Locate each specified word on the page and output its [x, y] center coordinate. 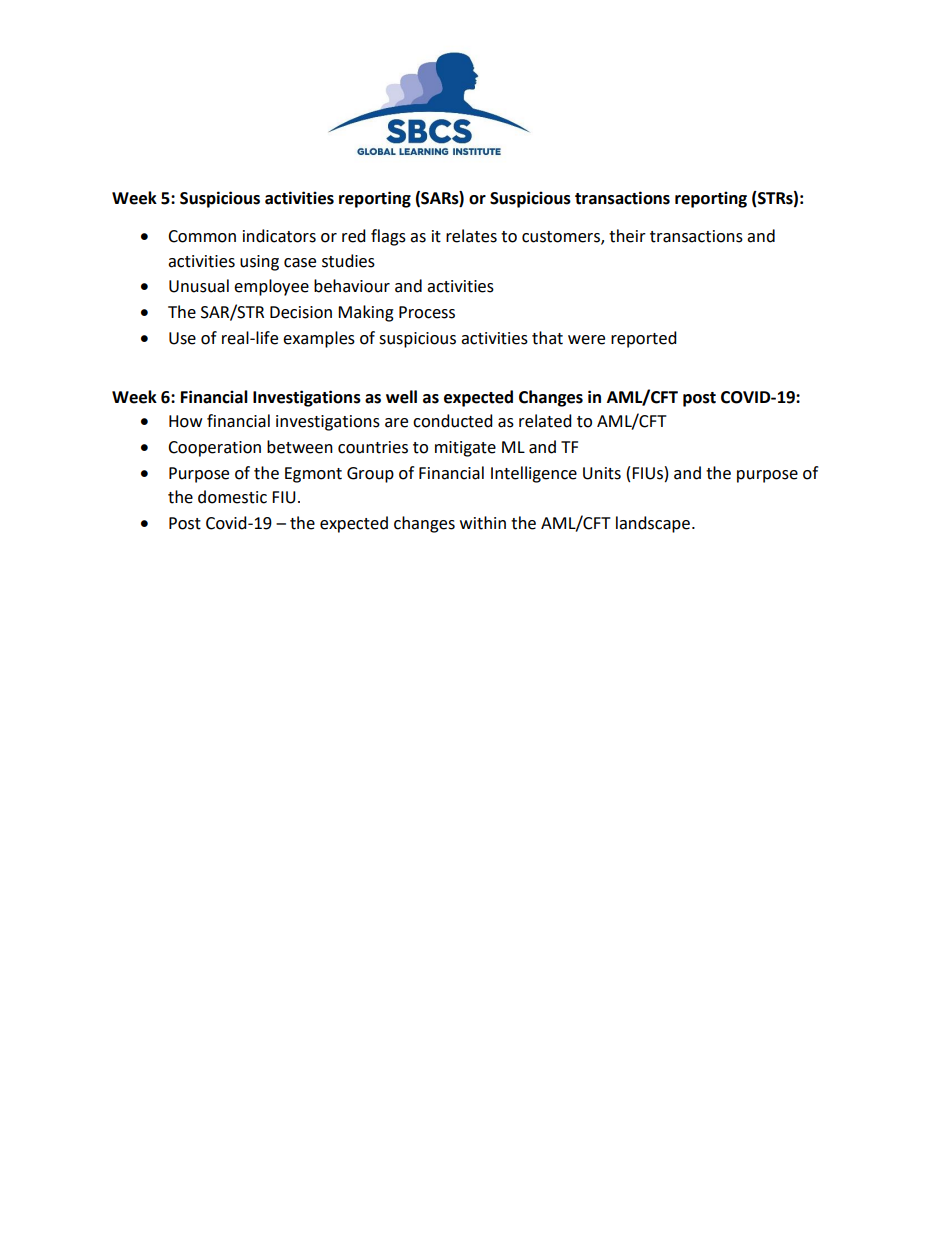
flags [388, 237]
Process [427, 312]
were [586, 340]
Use [182, 338]
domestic [232, 497]
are [396, 423]
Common [202, 236]
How [185, 421]
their [627, 236]
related [545, 421]
